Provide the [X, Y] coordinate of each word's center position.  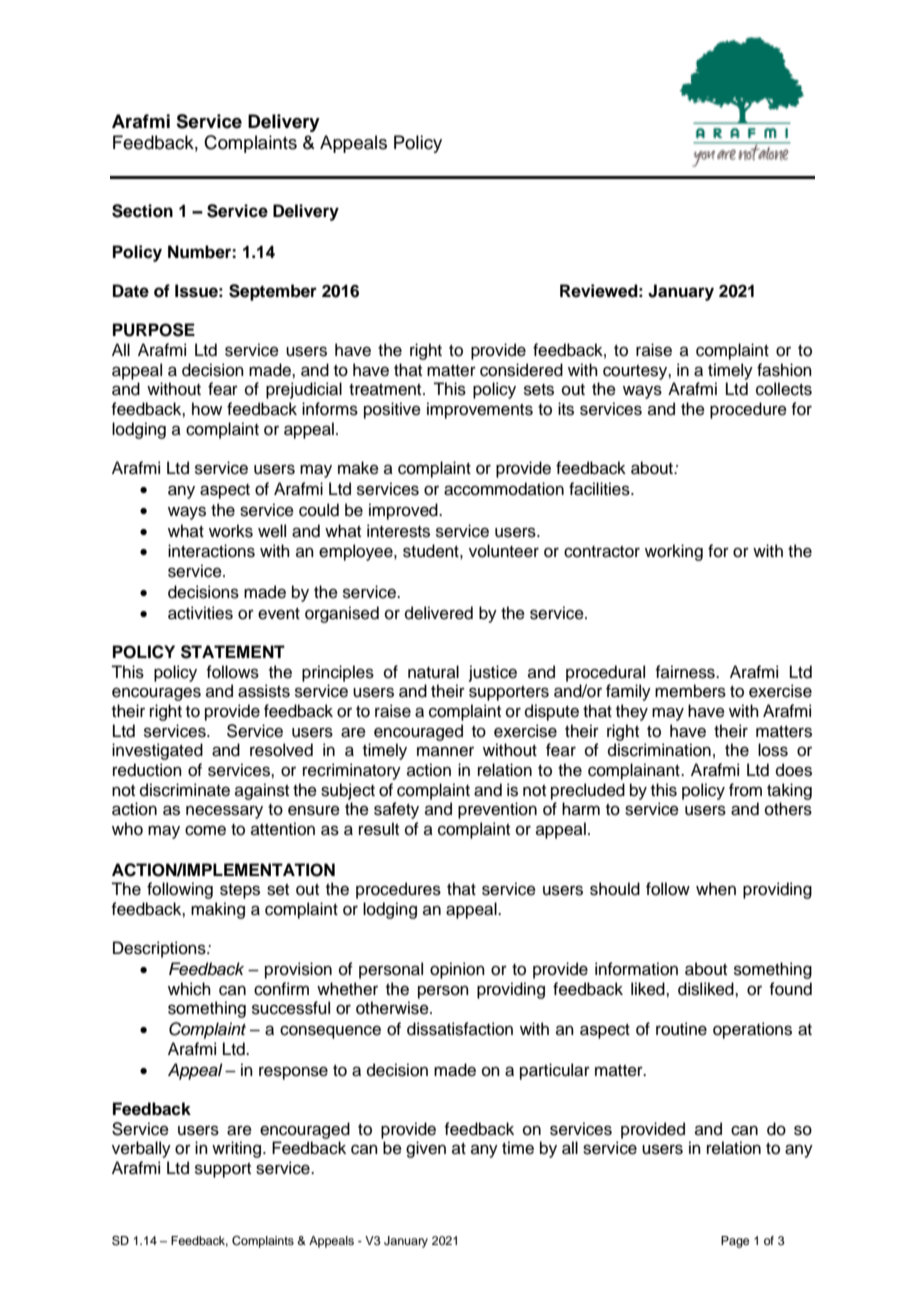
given [426, 1149]
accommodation [504, 489]
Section [142, 211]
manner [445, 751]
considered [521, 370]
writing [238, 1149]
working [674, 552]
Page [735, 1242]
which [189, 989]
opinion [457, 970]
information [636, 969]
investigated [157, 751]
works [231, 531]
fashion [784, 370]
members [690, 691]
